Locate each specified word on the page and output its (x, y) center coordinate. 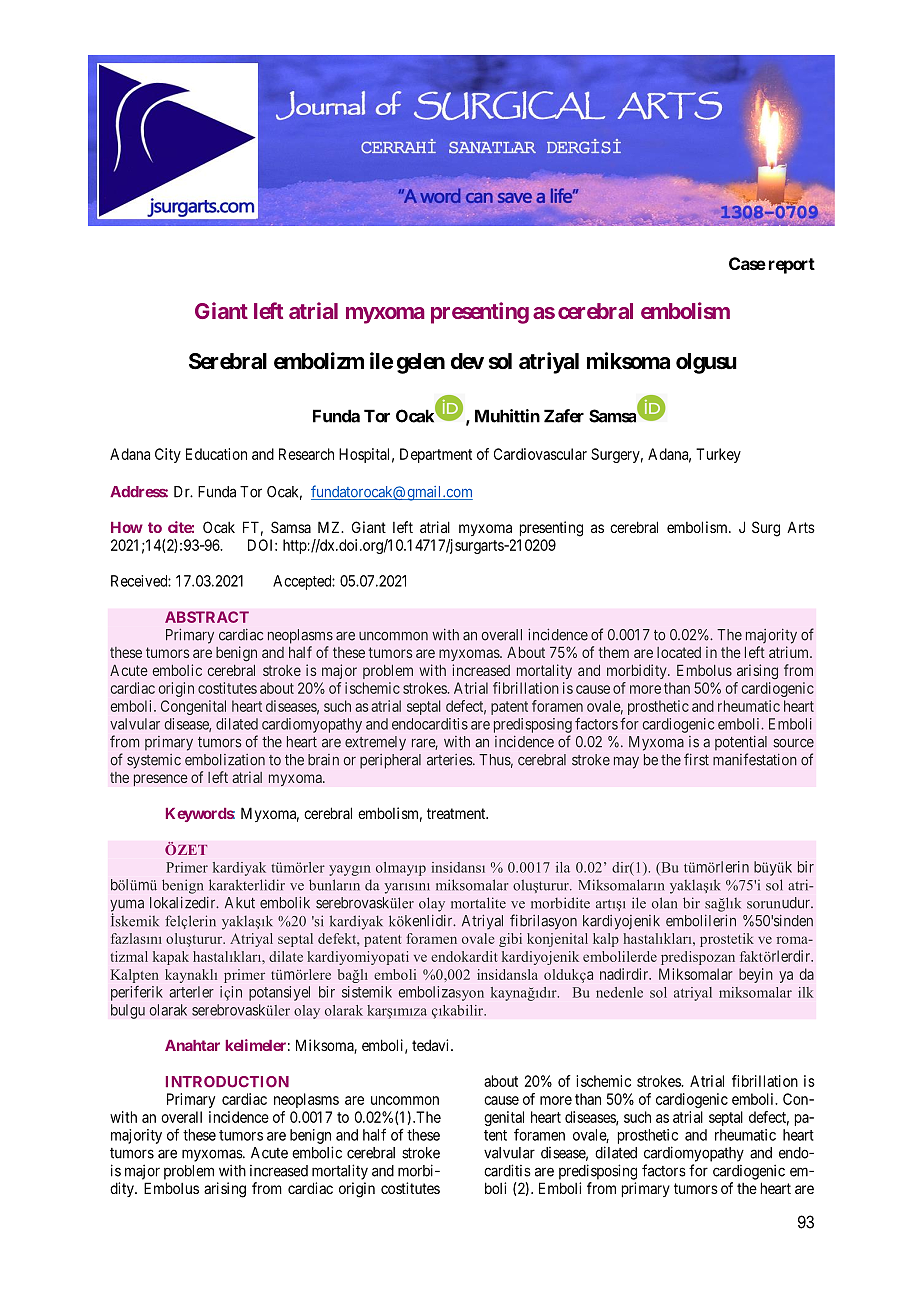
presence (161, 780)
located (679, 652)
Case (747, 263)
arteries (449, 760)
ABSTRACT (207, 617)
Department (436, 455)
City (168, 455)
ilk (806, 992)
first (696, 759)
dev (467, 361)
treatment (457, 813)
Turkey (718, 455)
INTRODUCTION (227, 1082)
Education (216, 454)
